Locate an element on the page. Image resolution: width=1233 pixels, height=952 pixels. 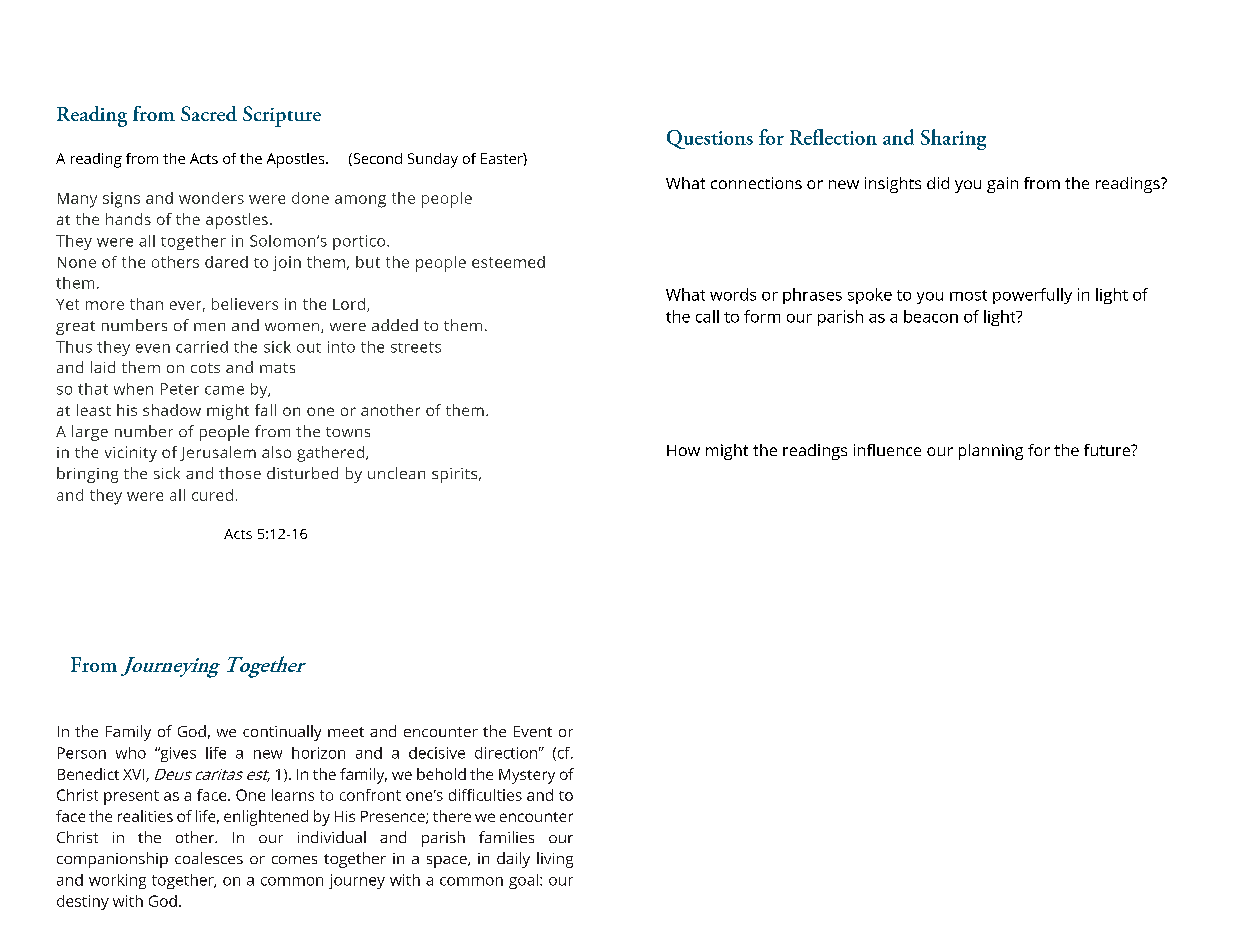
Questions is located at coordinates (710, 139).
